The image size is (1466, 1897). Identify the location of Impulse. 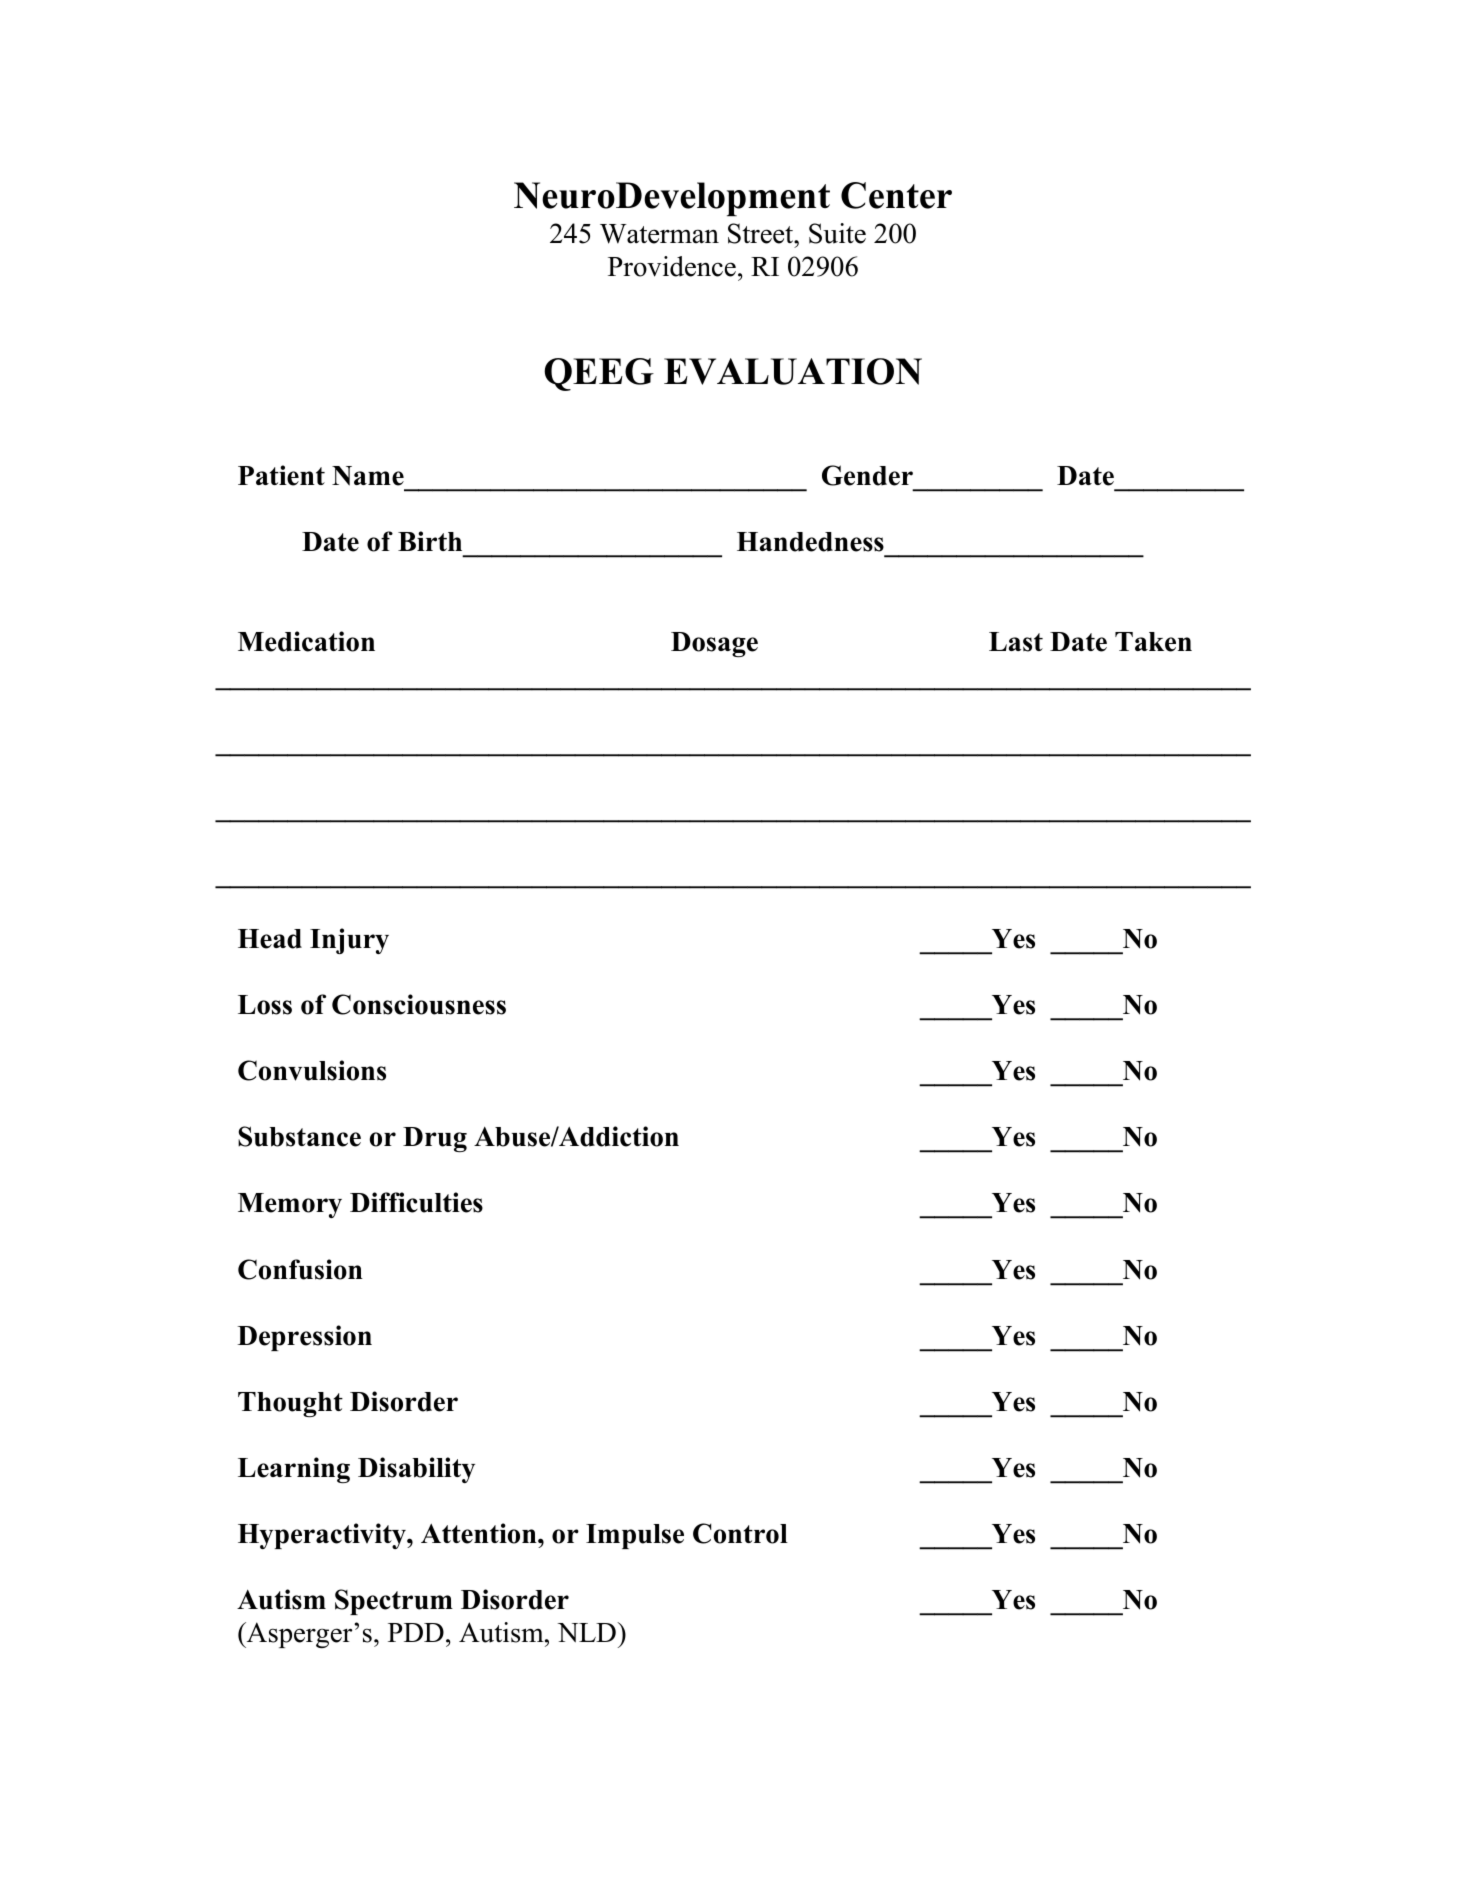
(635, 1536).
